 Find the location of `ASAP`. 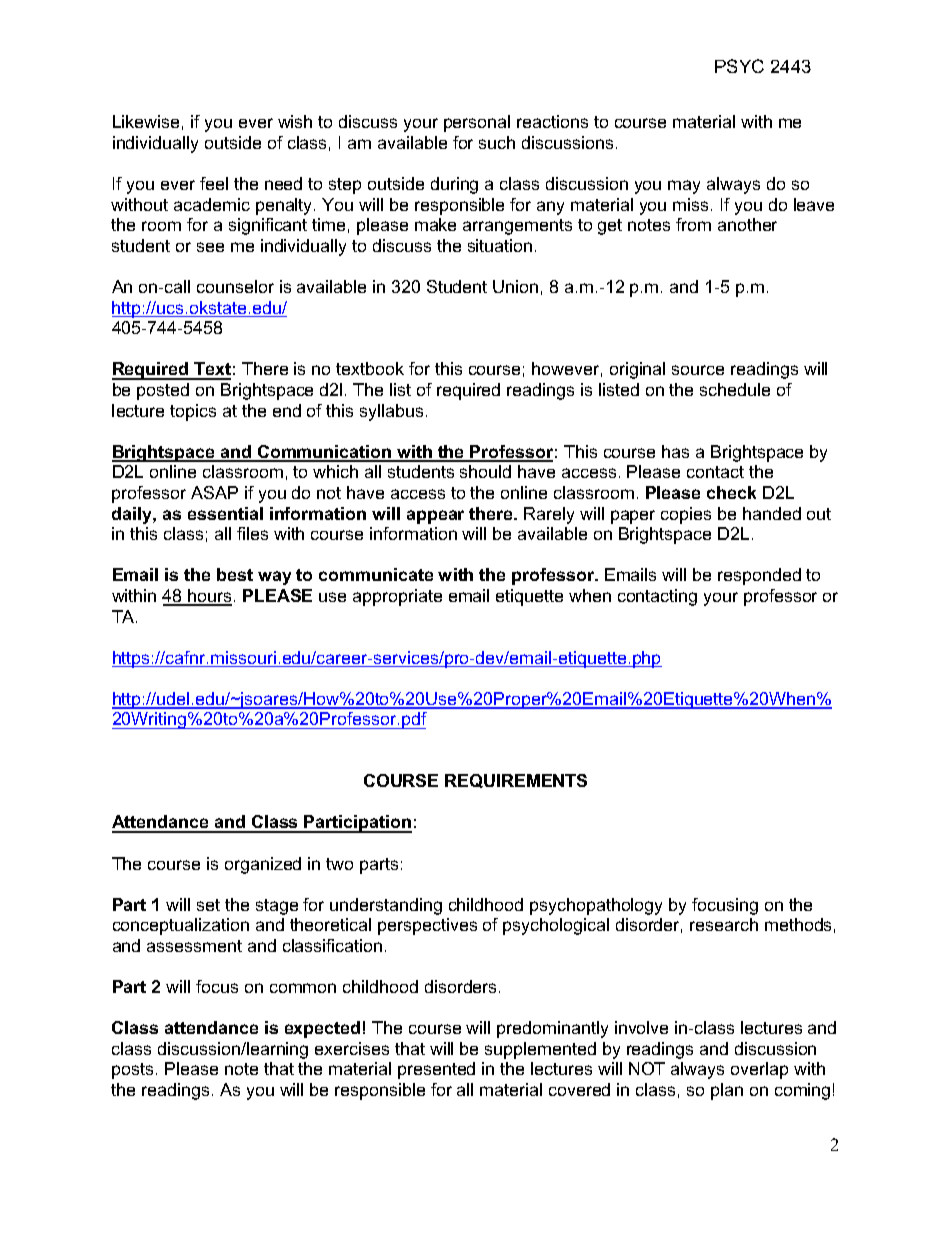

ASAP is located at coordinates (214, 492).
